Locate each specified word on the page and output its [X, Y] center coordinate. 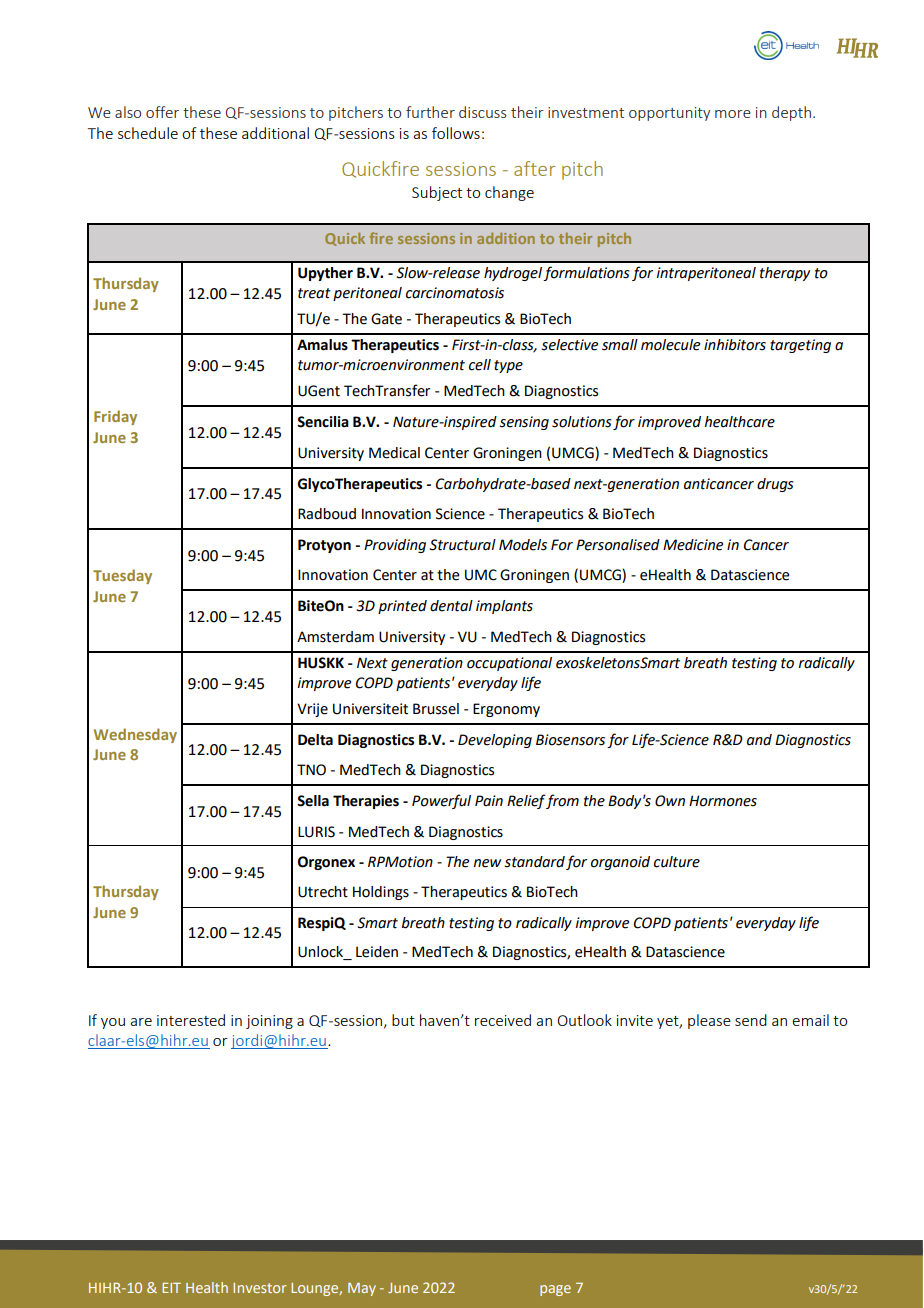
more [733, 114]
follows [456, 133]
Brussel [436, 709]
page [555, 1290]
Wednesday [135, 735]
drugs [775, 485]
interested [191, 1020]
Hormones [723, 801]
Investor [259, 1288]
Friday [115, 417]
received [503, 1020]
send [751, 1020]
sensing [524, 423]
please [709, 1021]
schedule [148, 133]
